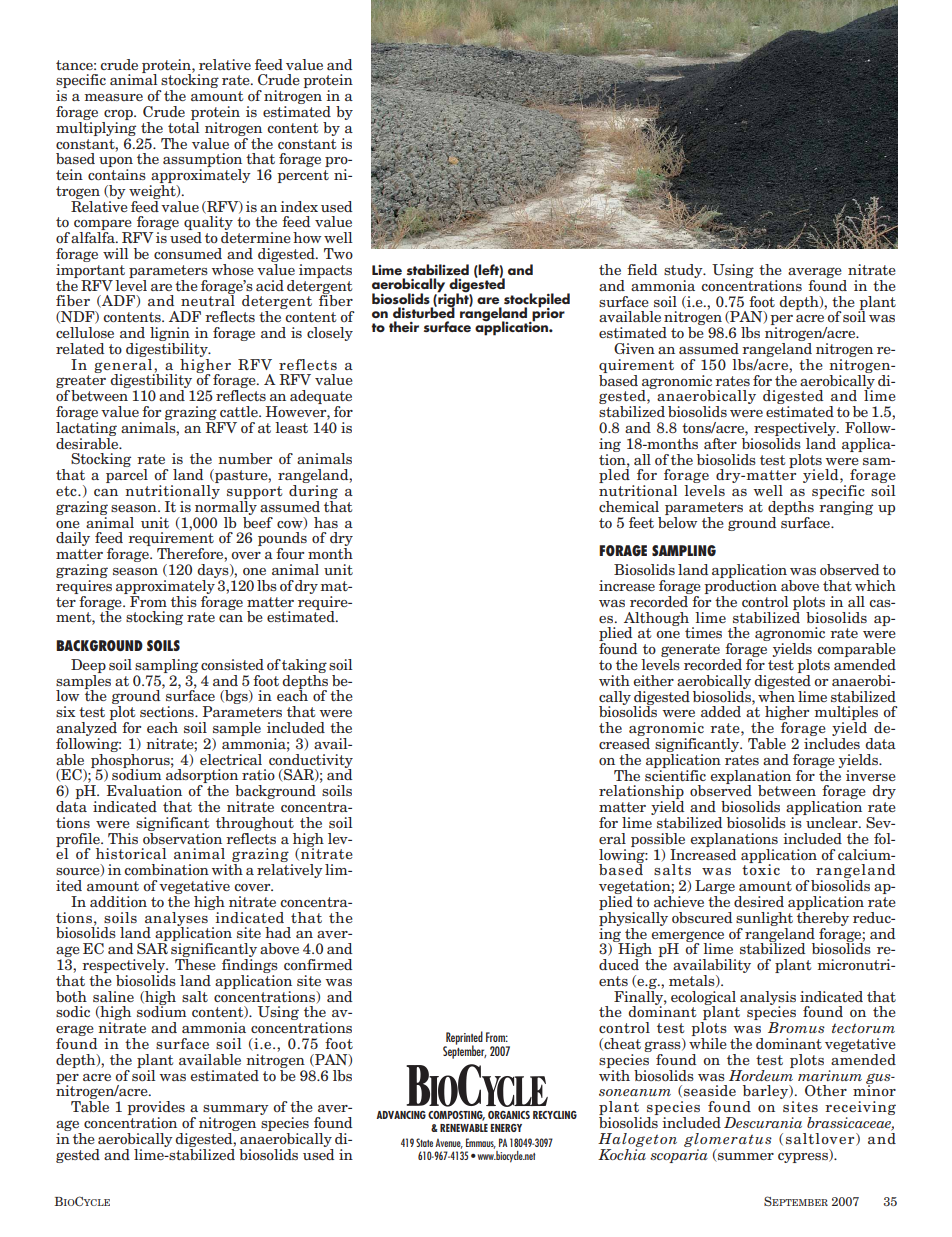  I want to click on confirmed, so click(318, 964).
